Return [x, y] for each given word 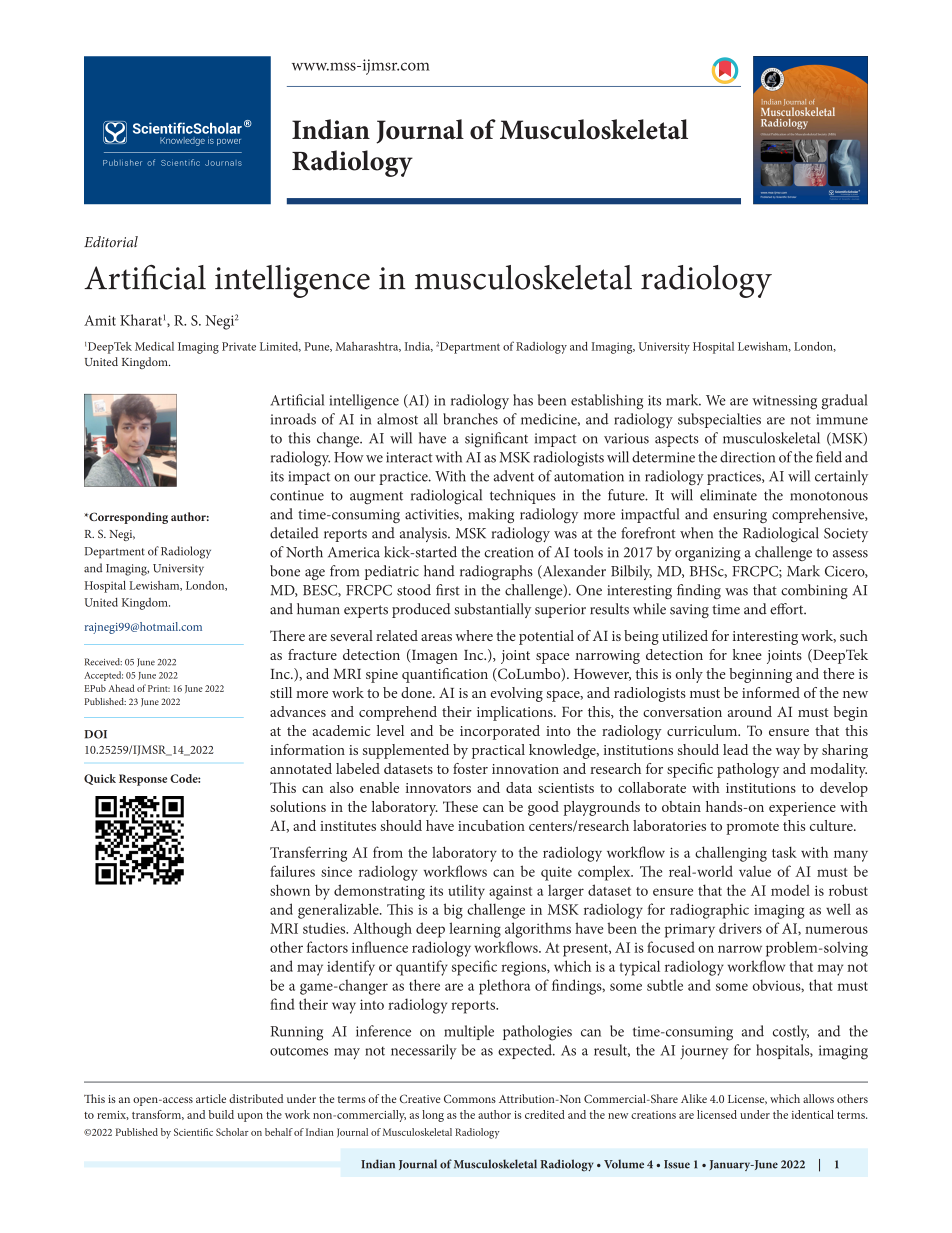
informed [771, 692]
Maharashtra [368, 347]
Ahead [121, 688]
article [211, 1098]
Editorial [111, 242]
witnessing [784, 402]
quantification [445, 675]
